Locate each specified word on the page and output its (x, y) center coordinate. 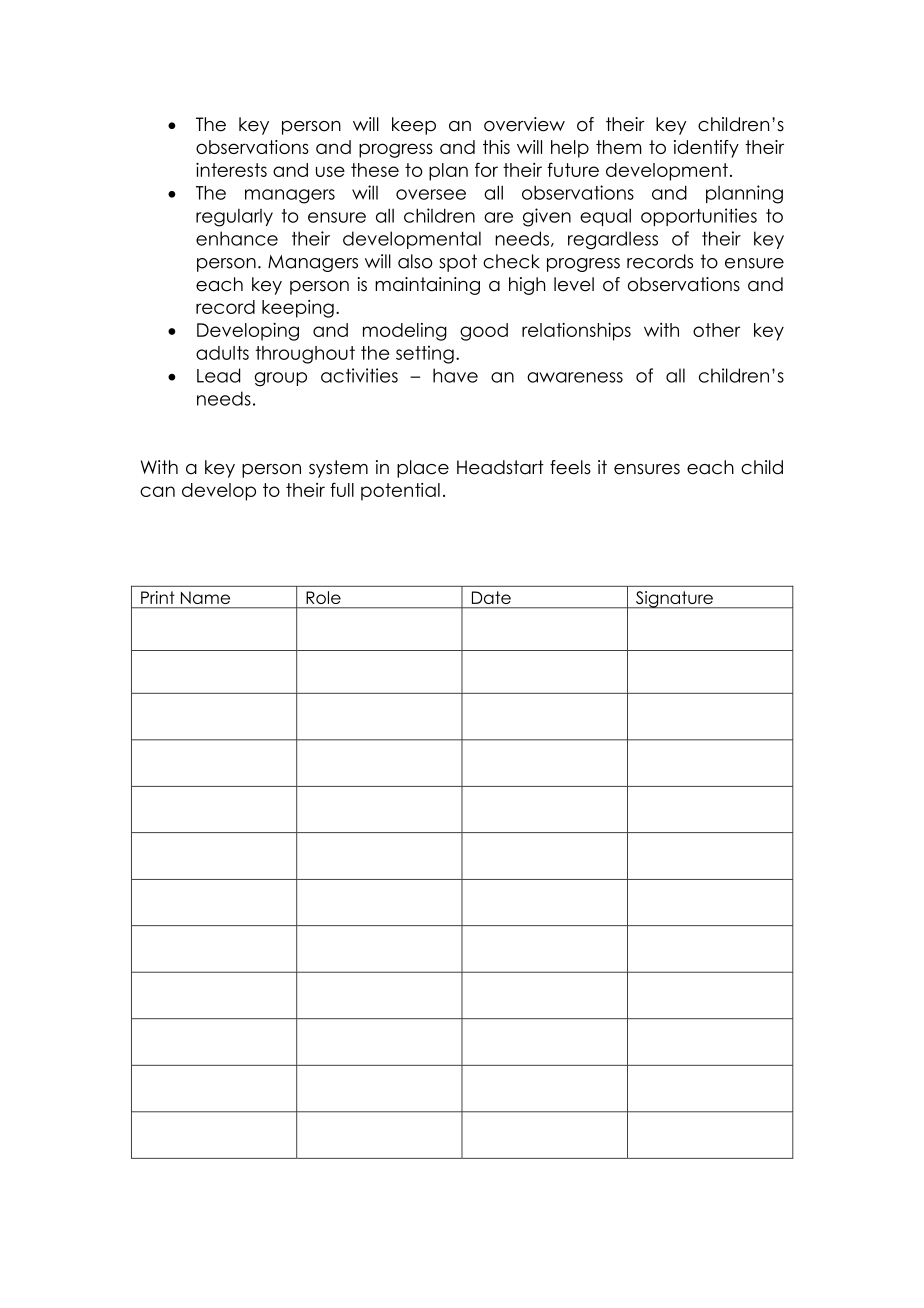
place (423, 469)
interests (231, 170)
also (415, 261)
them (619, 147)
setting (425, 355)
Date (491, 597)
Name (205, 598)
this (496, 147)
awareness (575, 377)
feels (570, 467)
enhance (237, 238)
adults (222, 353)
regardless (613, 240)
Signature (674, 600)
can (157, 491)
